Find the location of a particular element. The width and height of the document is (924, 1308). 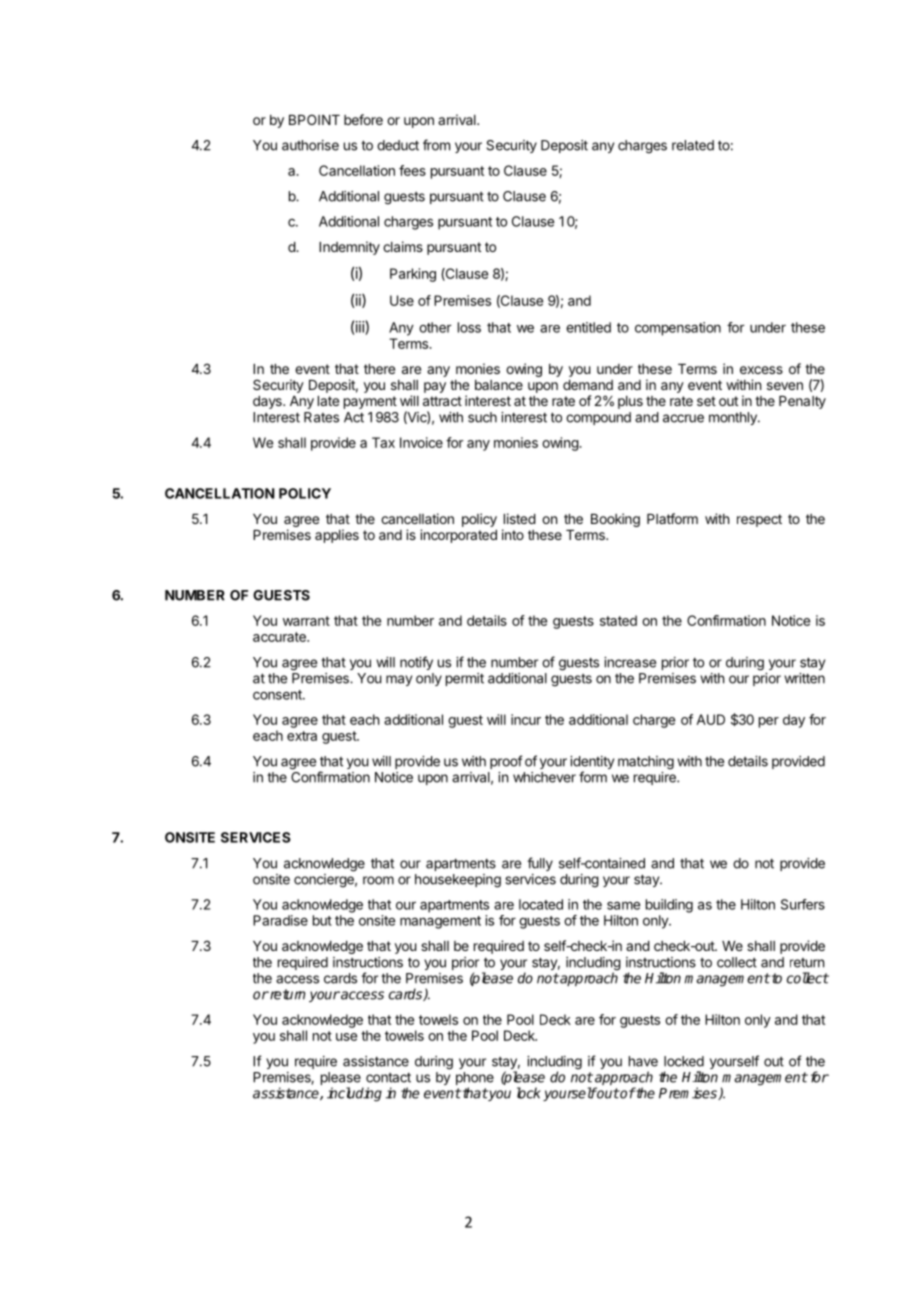

warrant is located at coordinates (306, 621).
